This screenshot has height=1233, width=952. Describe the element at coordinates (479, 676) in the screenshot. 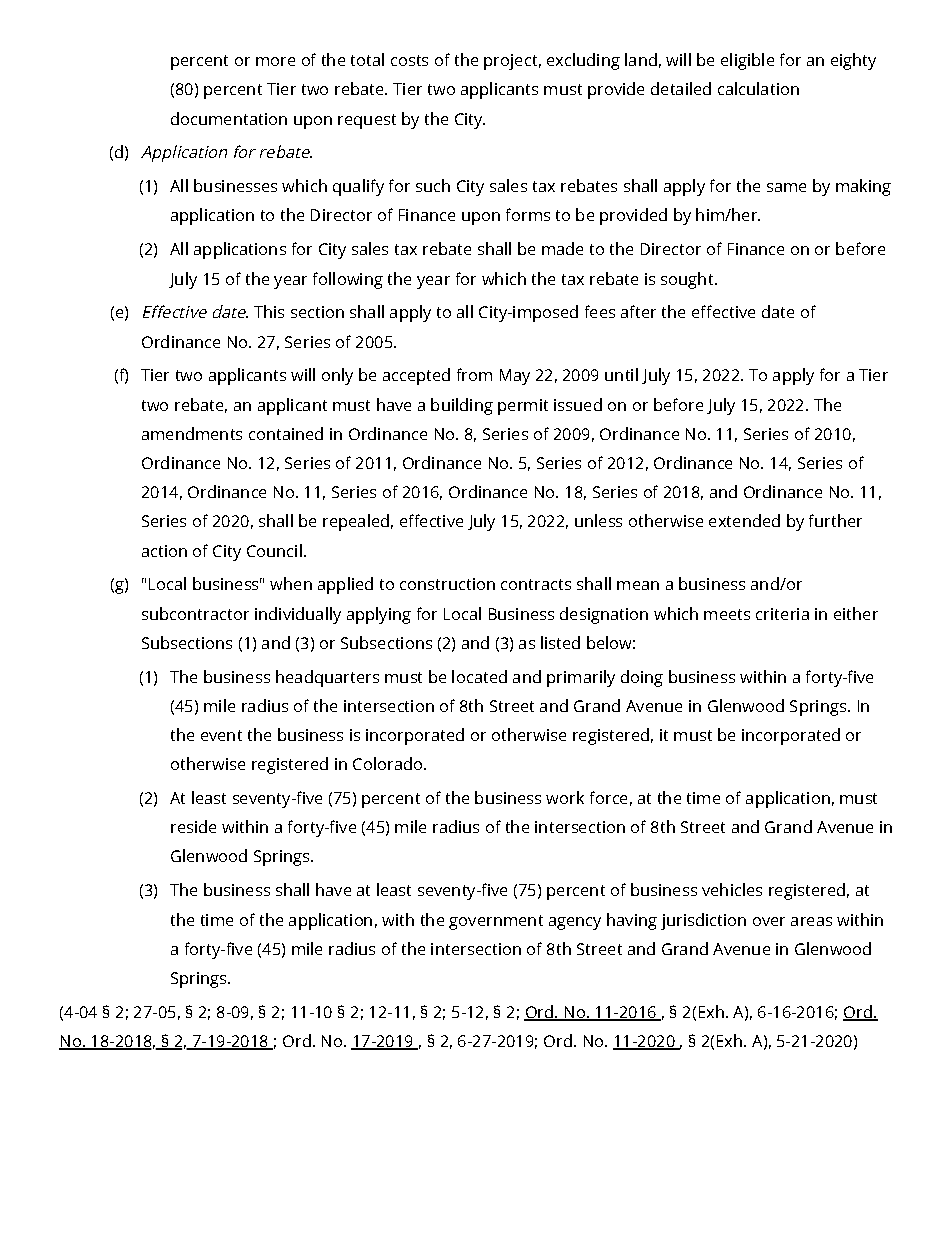

I see `located` at that location.
